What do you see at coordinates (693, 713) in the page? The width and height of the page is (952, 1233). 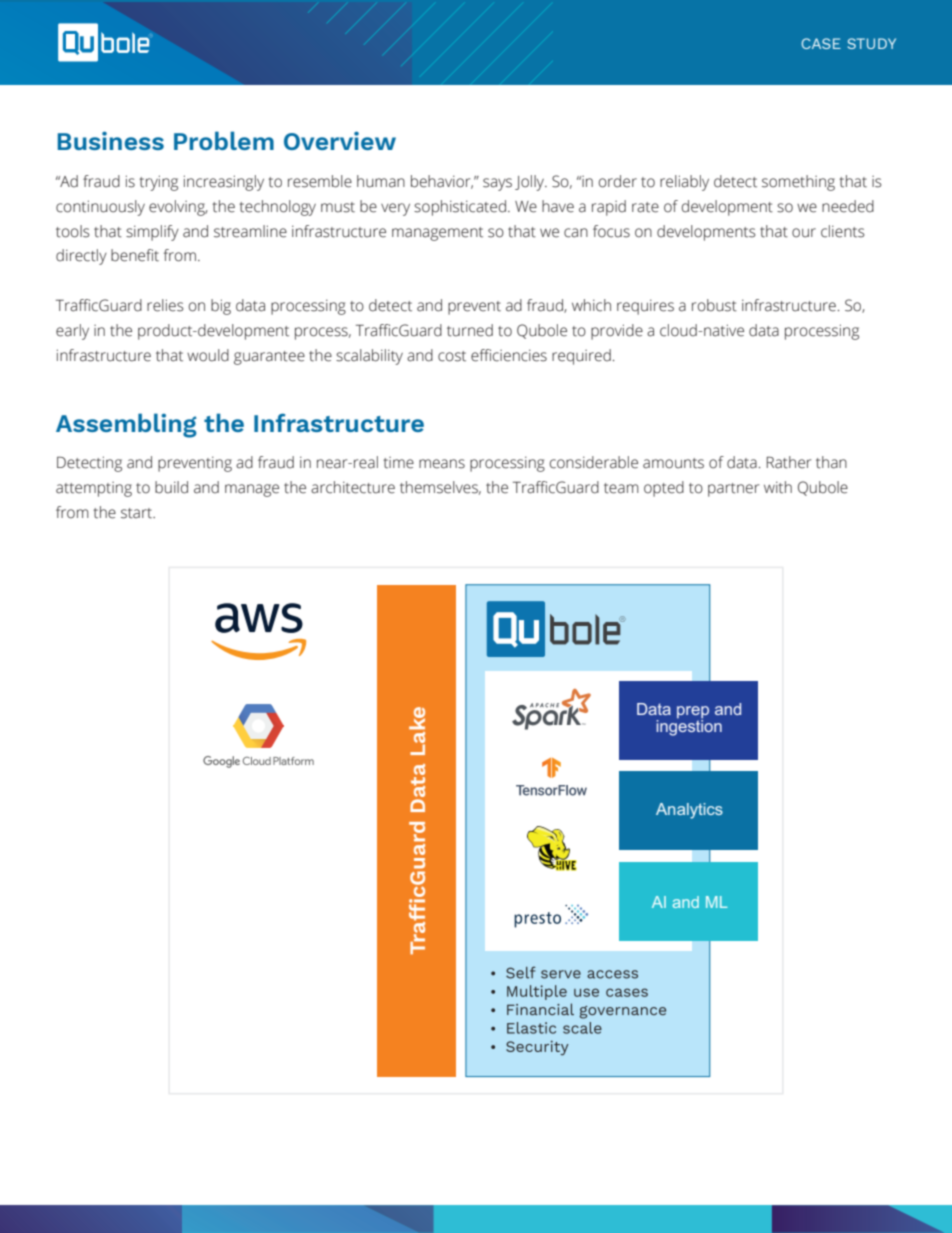 I see `prep` at bounding box center [693, 713].
